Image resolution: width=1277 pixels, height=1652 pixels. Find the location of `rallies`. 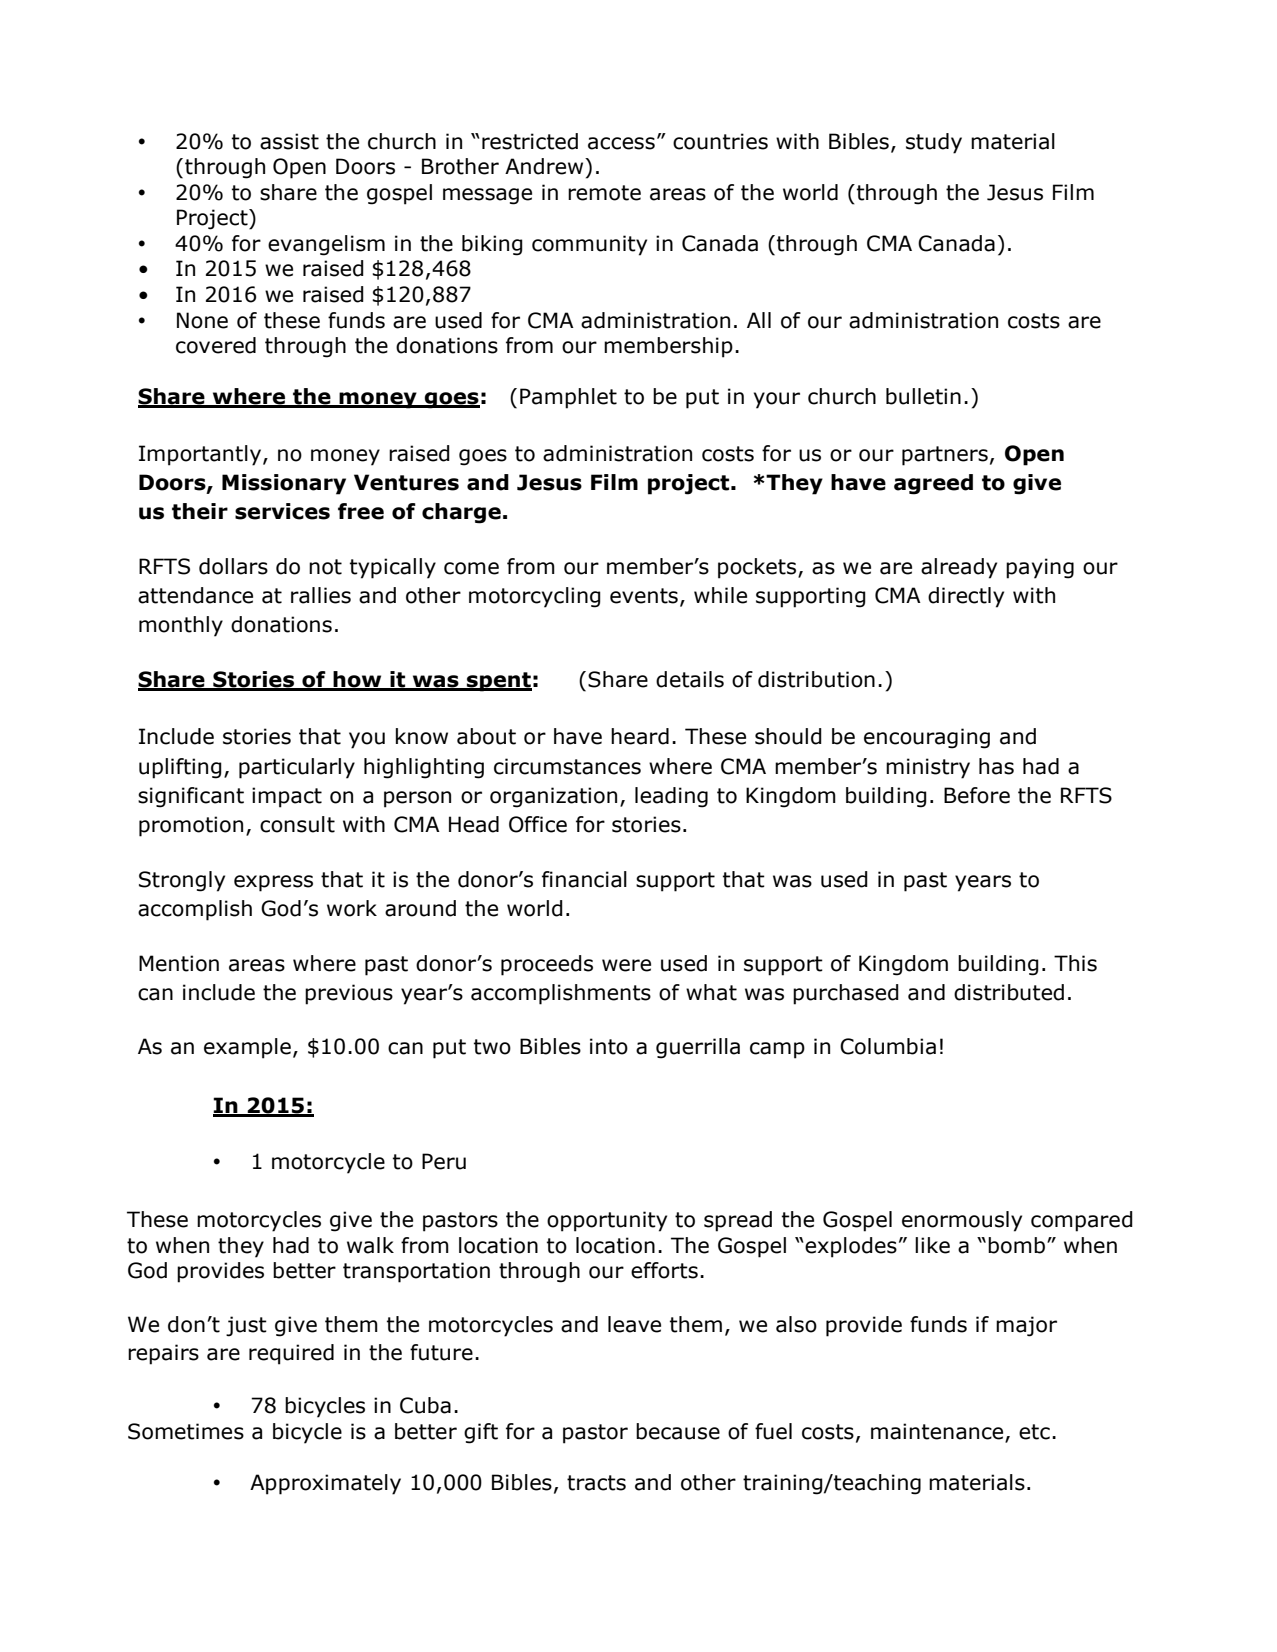

rallies is located at coordinates (321, 595).
